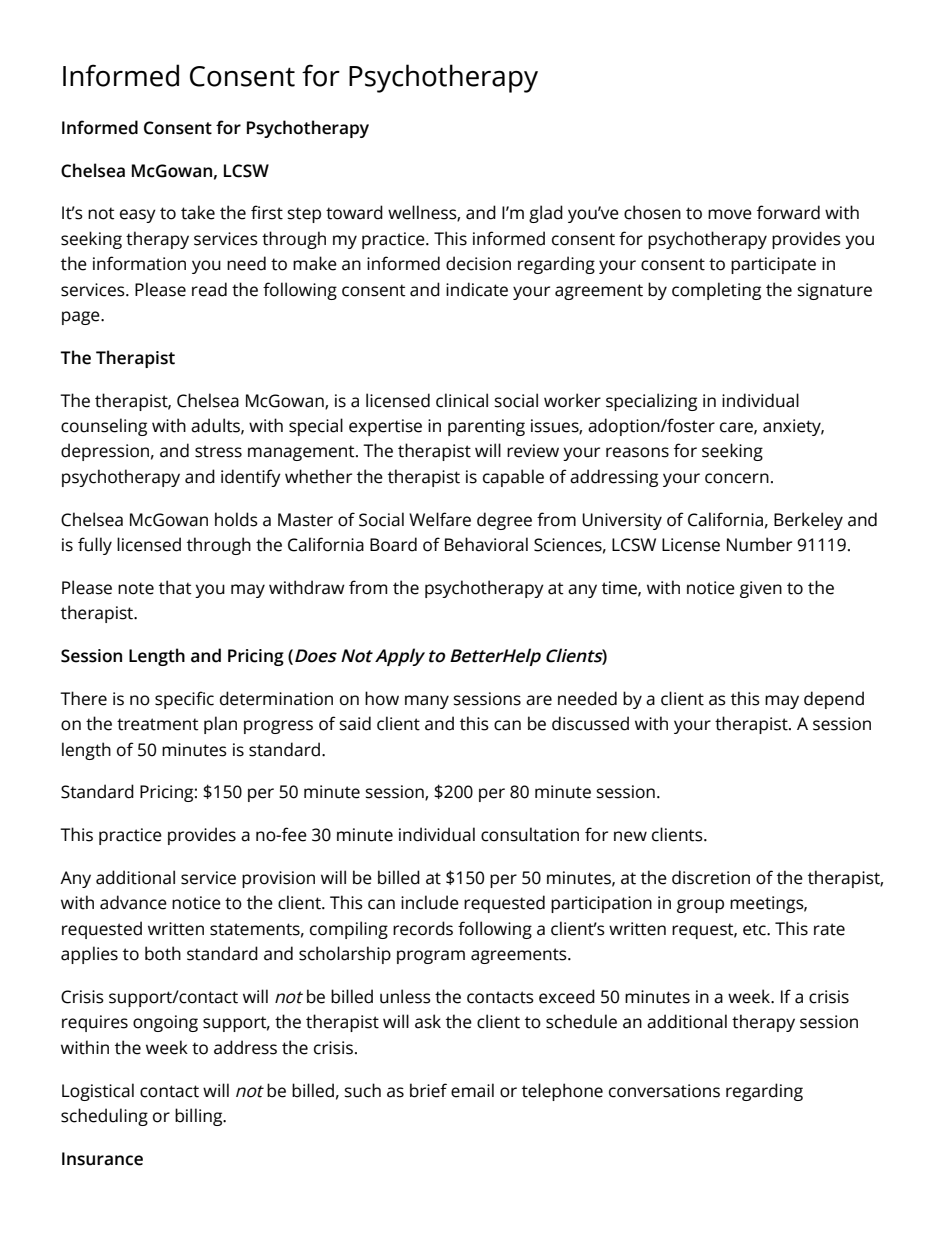 Image resolution: width=952 pixels, height=1234 pixels. Describe the element at coordinates (236, 519) in the screenshot. I see `holds` at that location.
